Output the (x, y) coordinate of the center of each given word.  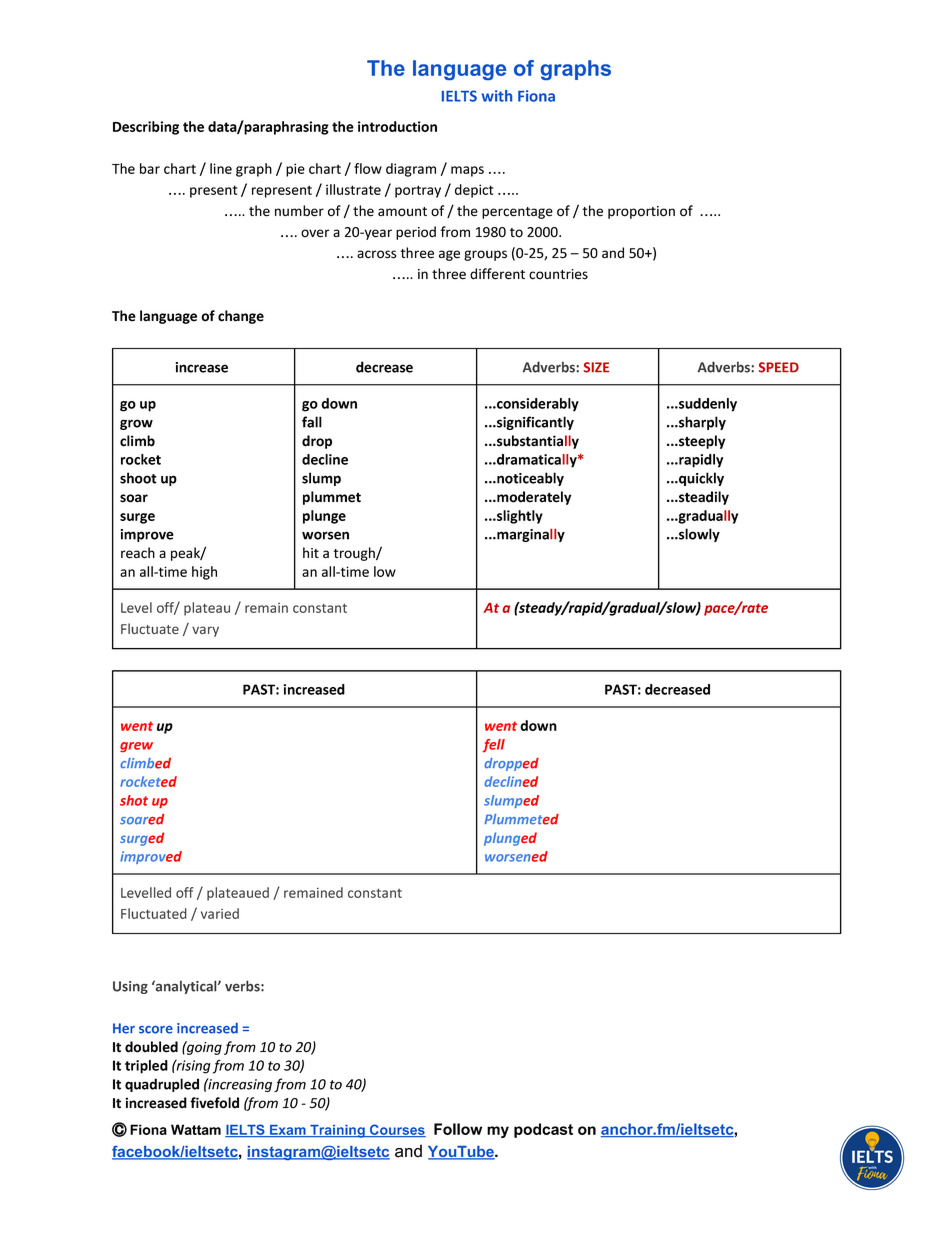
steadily (703, 498)
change (241, 317)
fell (493, 745)
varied (220, 913)
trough (355, 554)
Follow (458, 1129)
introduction (397, 126)
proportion (641, 212)
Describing (146, 128)
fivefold (214, 1103)
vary (205, 631)
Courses (396, 1130)
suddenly (707, 405)
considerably (537, 405)
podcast (543, 1130)
